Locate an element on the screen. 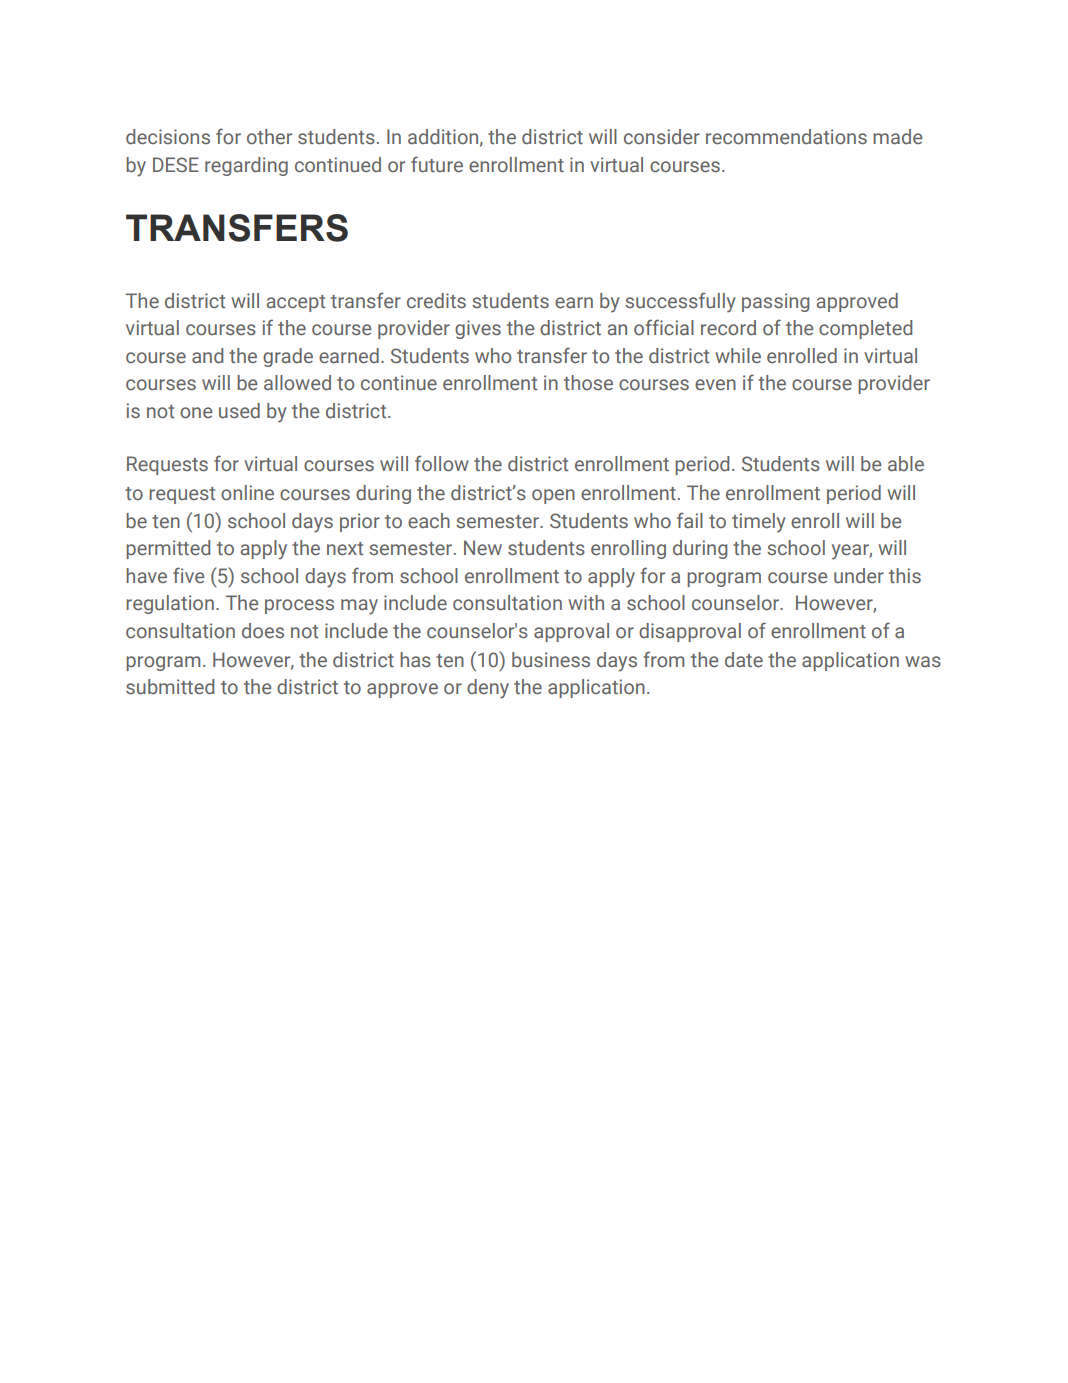 This screenshot has height=1383, width=1068. recommendations is located at coordinates (786, 137).
